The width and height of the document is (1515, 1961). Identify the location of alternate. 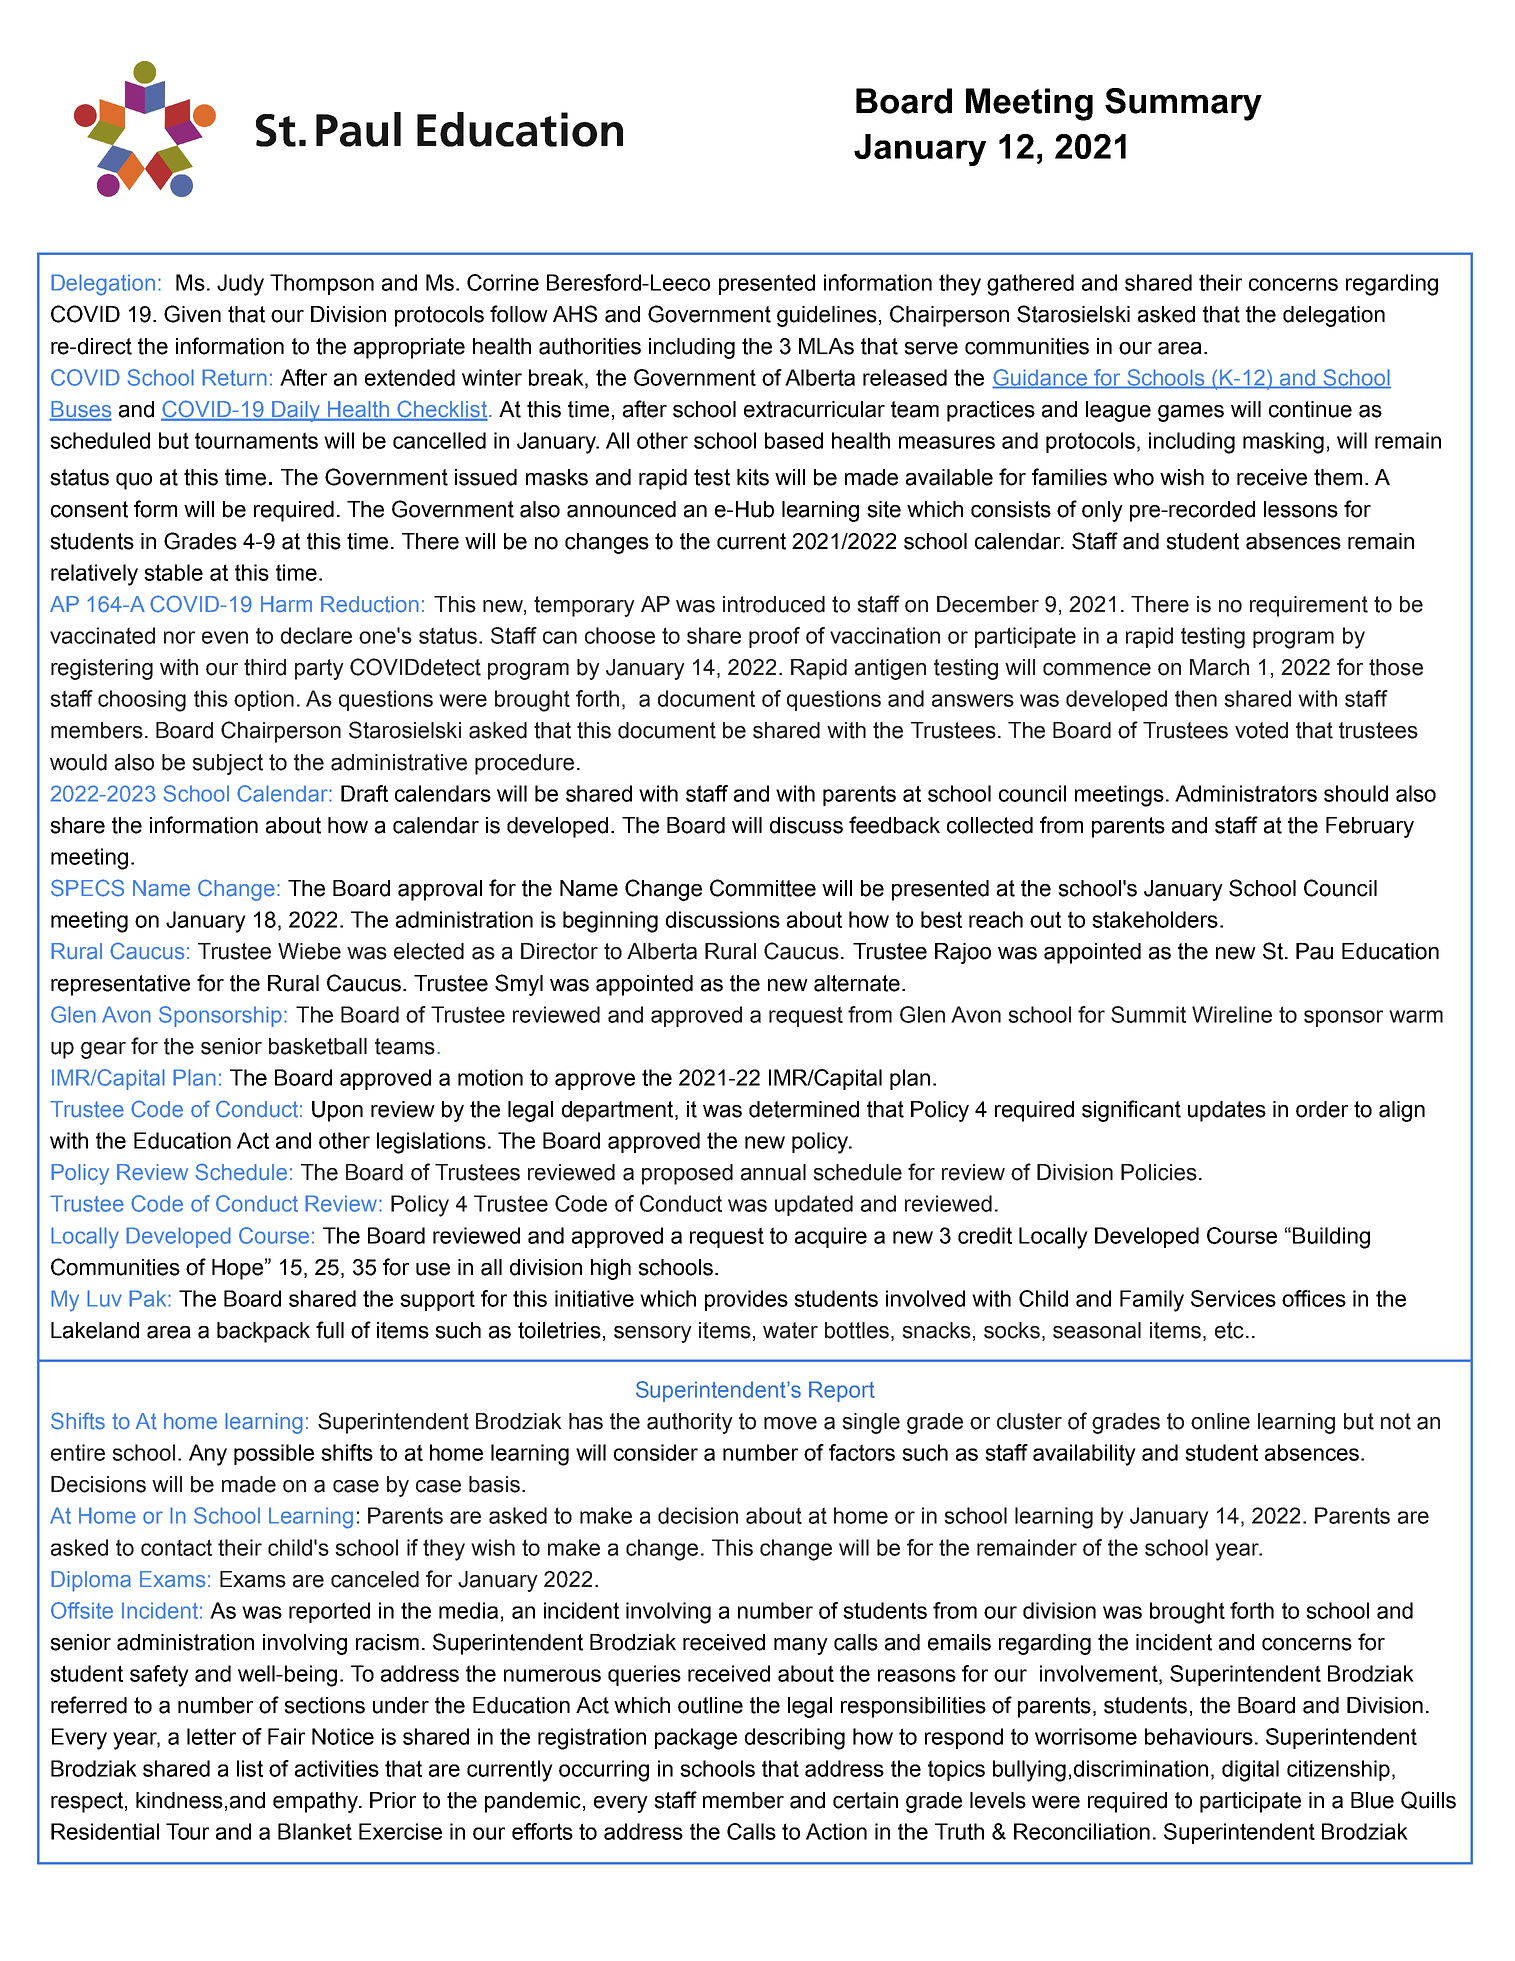
(857, 983).
